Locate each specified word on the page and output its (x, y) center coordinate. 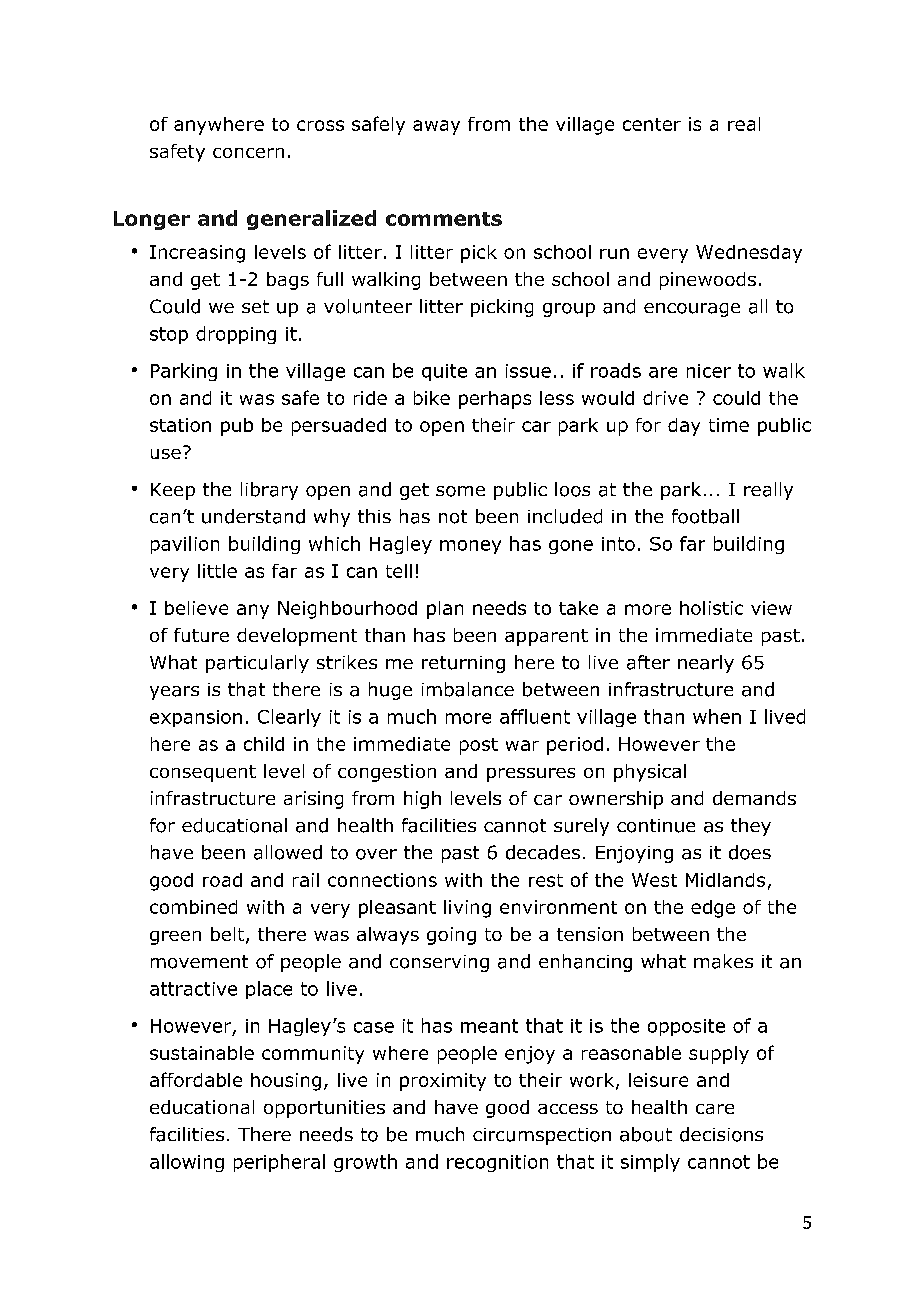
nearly (706, 664)
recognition (497, 1163)
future (201, 635)
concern (248, 153)
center (652, 124)
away (436, 127)
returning (463, 664)
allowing (187, 1163)
